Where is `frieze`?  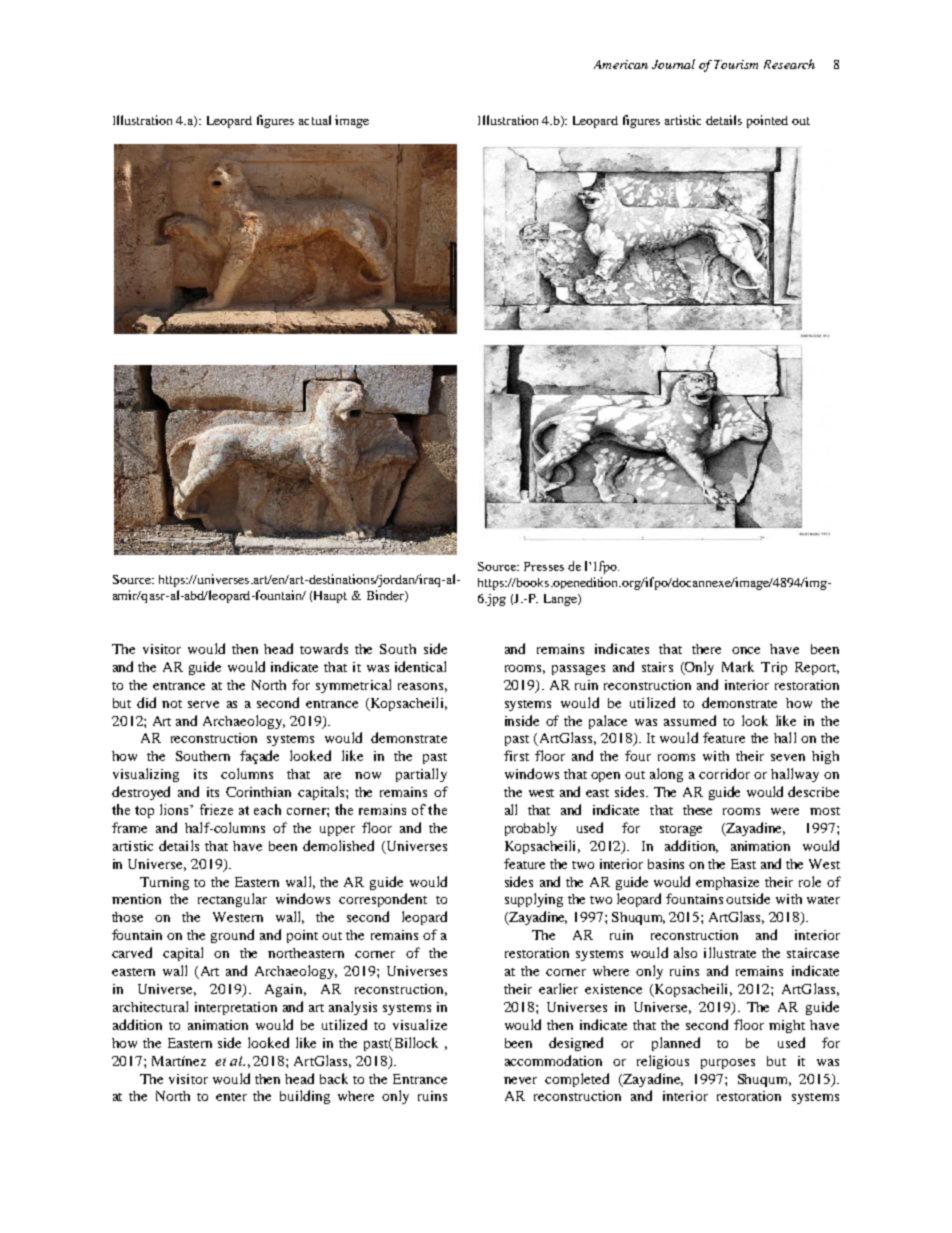 frieze is located at coordinates (216, 809).
